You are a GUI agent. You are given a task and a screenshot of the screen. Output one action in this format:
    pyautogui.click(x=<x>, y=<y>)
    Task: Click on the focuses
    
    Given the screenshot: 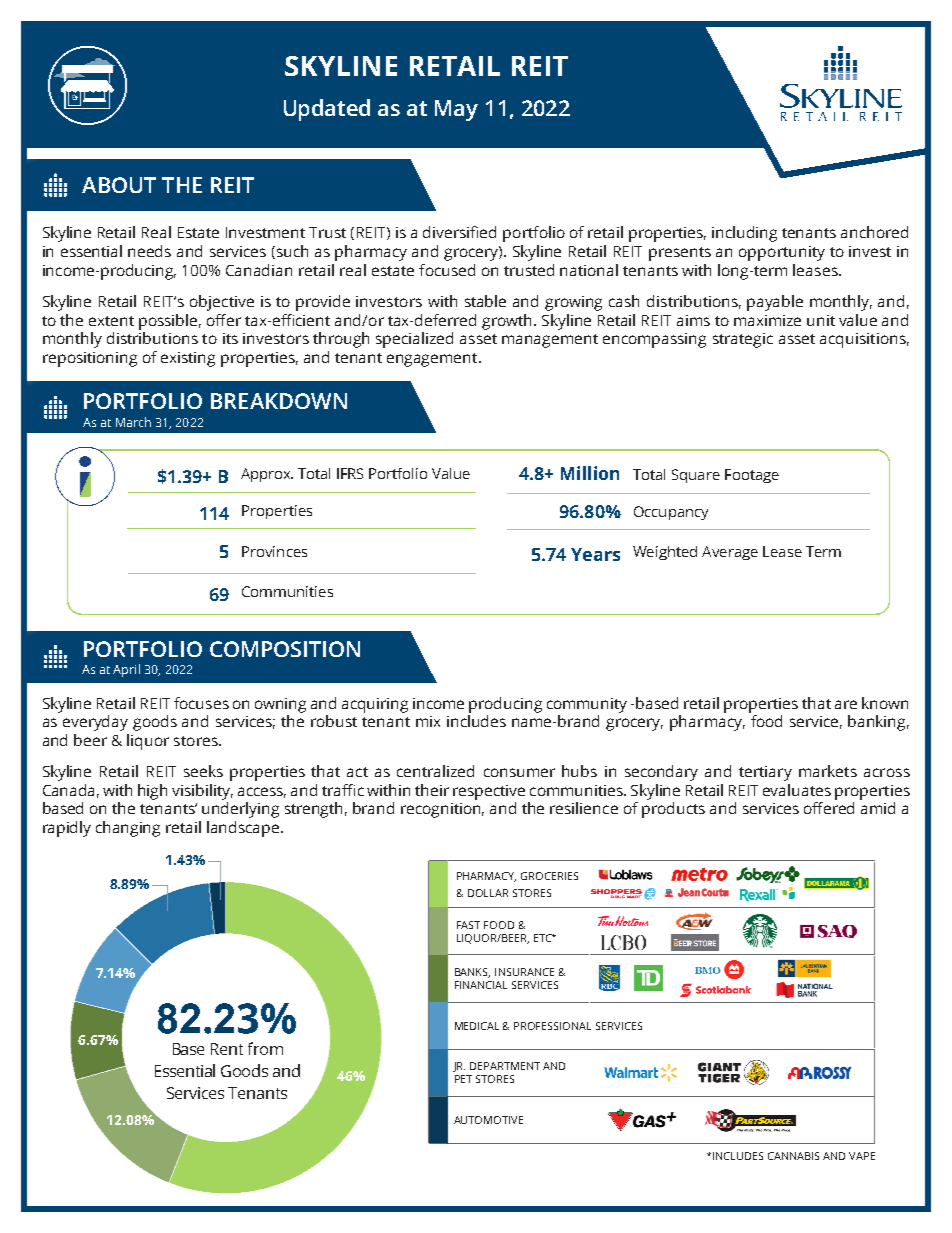 What is the action you would take?
    pyautogui.click(x=201, y=703)
